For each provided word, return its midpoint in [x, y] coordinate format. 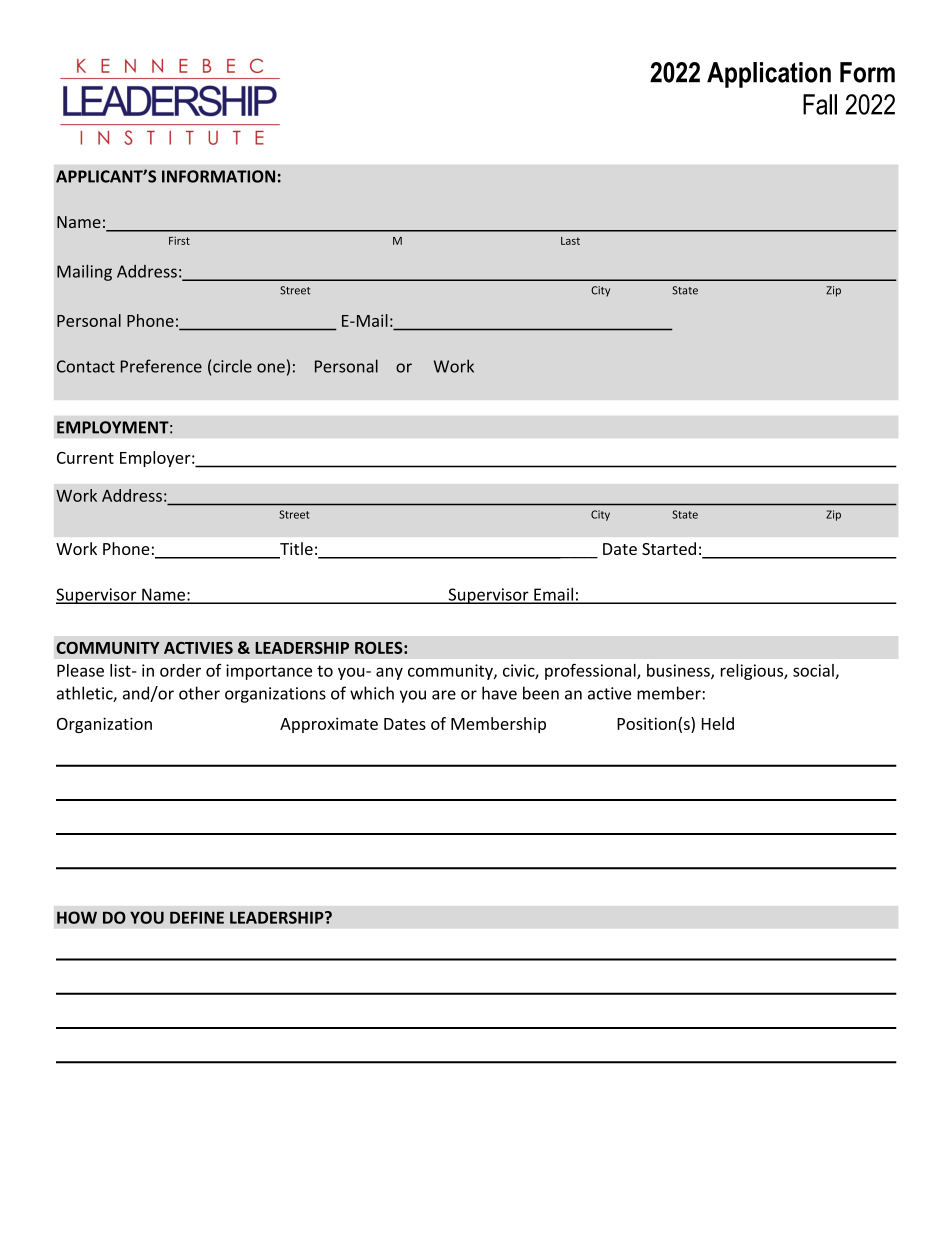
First [179, 240]
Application [769, 75]
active [609, 693]
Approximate [329, 725]
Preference [161, 366]
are [444, 695]
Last [570, 241]
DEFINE [197, 917]
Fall [820, 104]
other [199, 693]
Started [669, 548]
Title [295, 550]
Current [85, 458]
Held [718, 723]
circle [232, 366]
